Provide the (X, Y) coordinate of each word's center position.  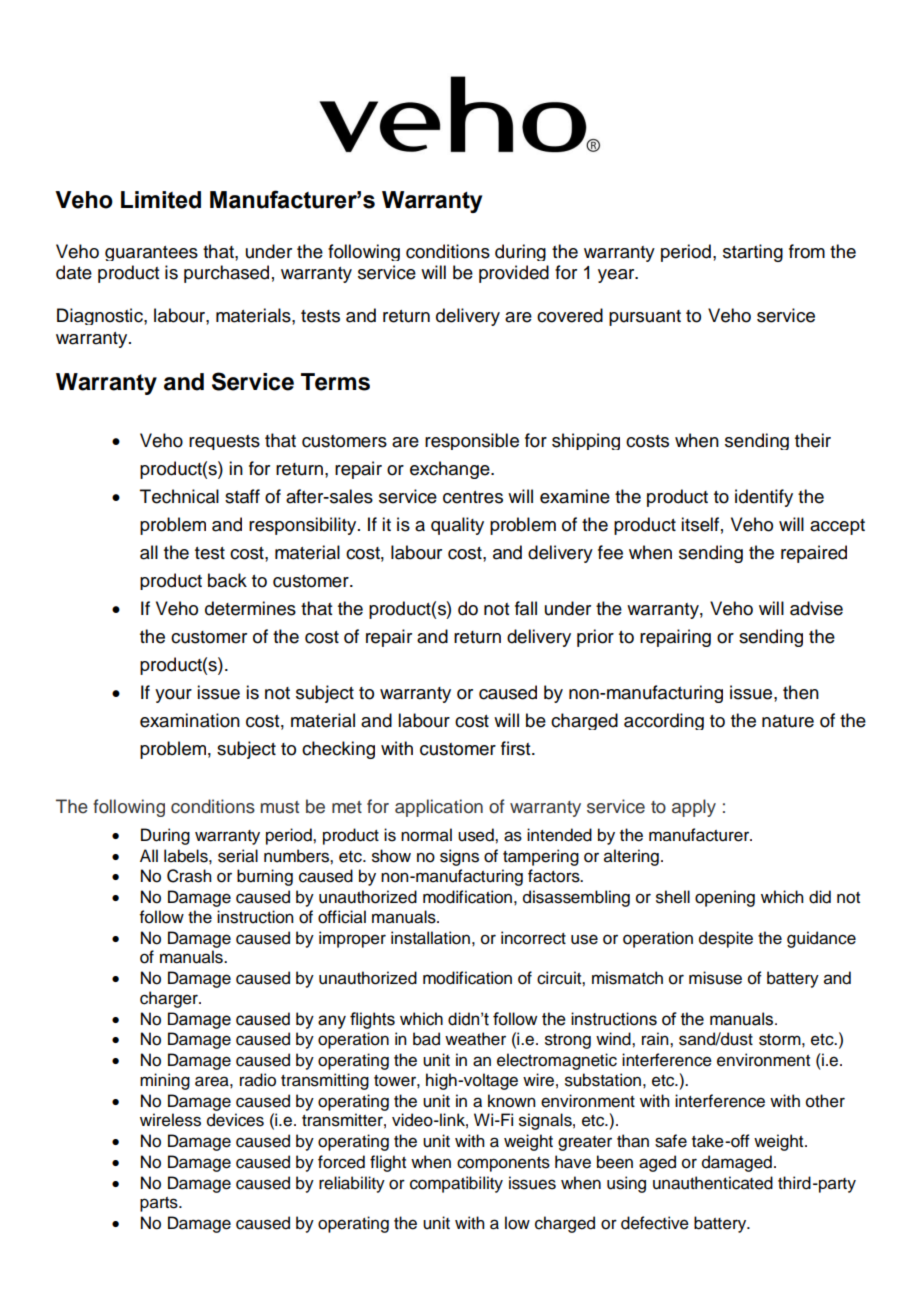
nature (788, 721)
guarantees (151, 253)
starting (753, 253)
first (517, 748)
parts (160, 1204)
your (173, 696)
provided (514, 274)
